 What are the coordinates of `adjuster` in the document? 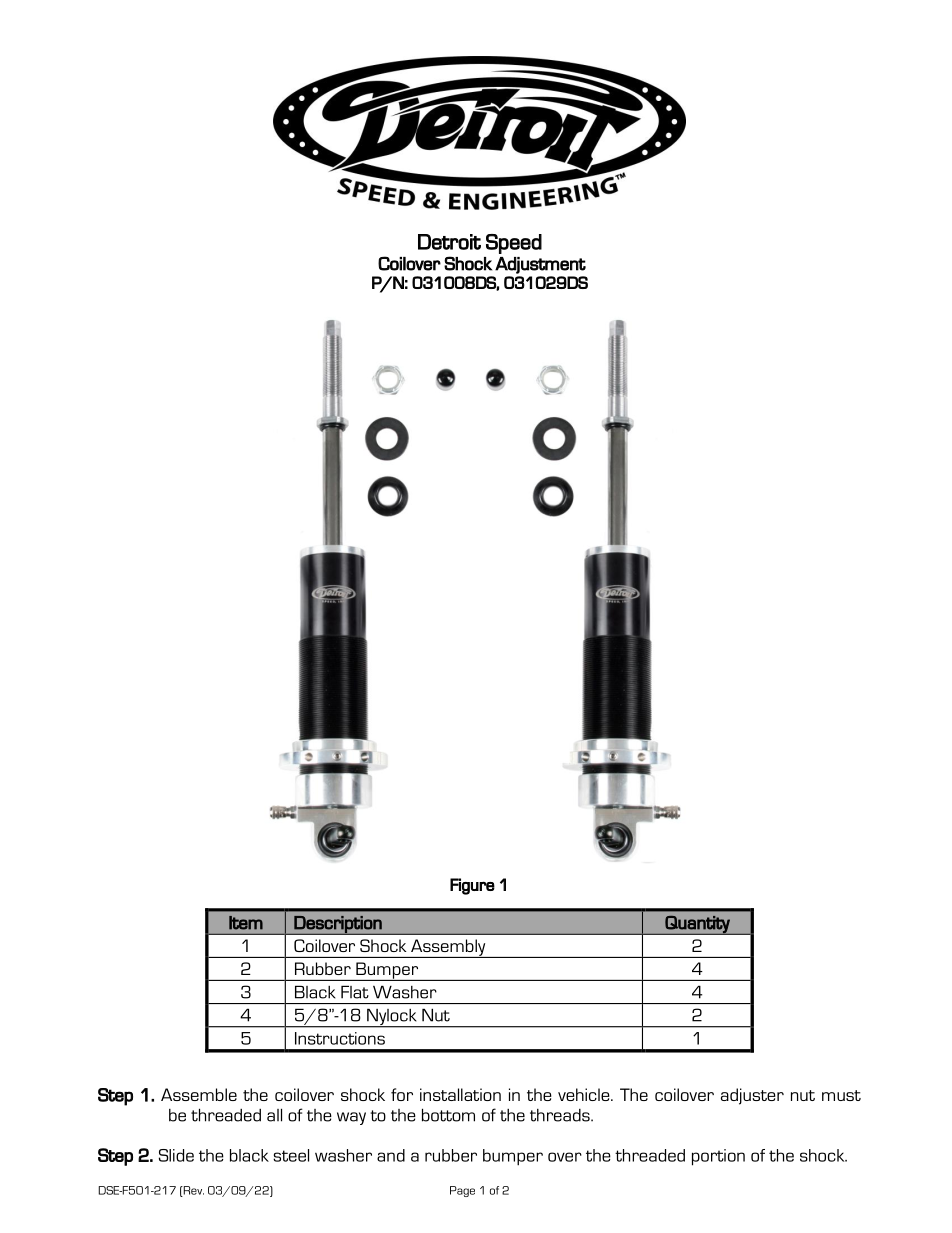 It's located at (752, 1096).
